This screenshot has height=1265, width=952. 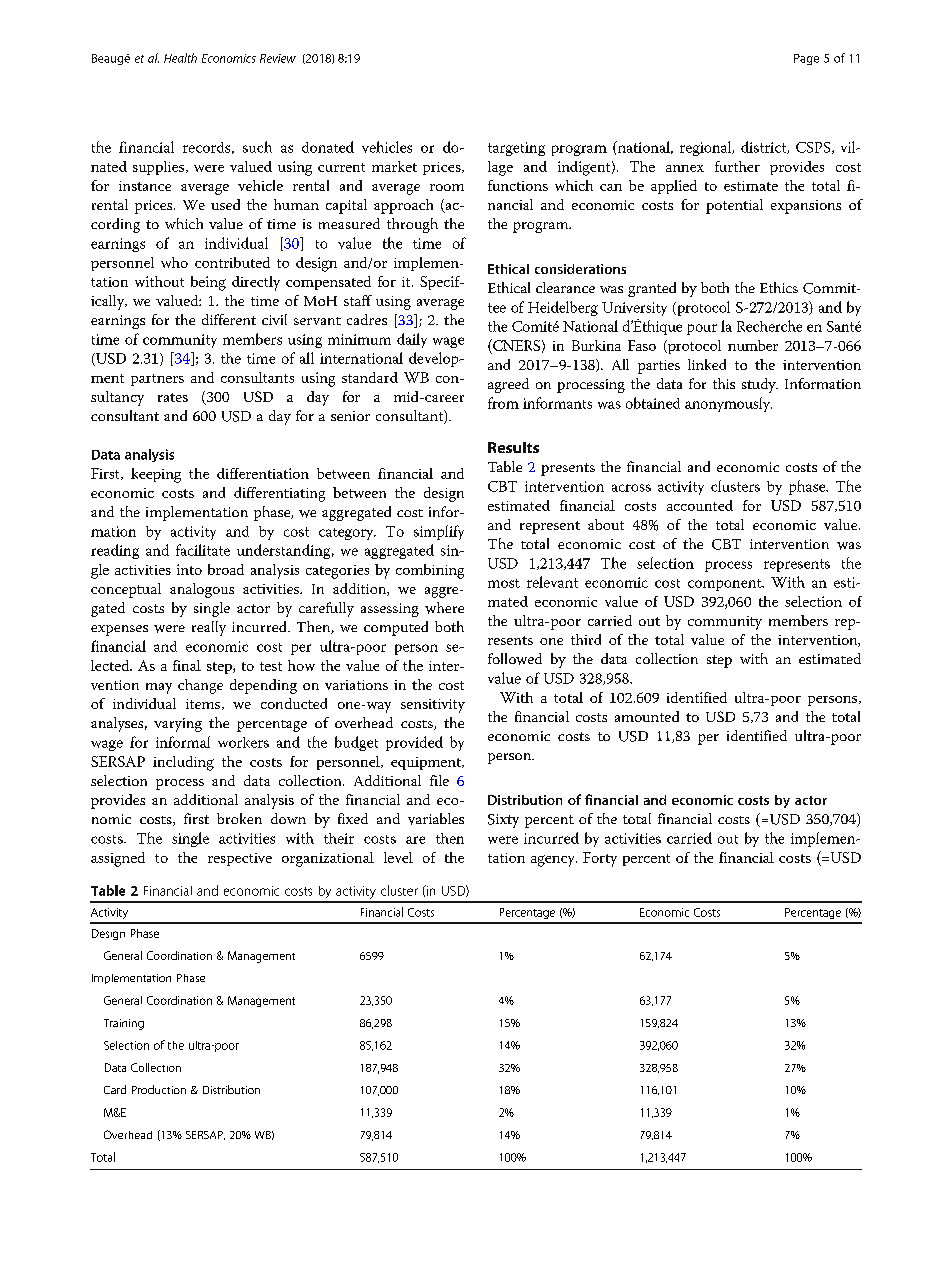 What do you see at coordinates (430, 571) in the screenshot?
I see `combining` at bounding box center [430, 571].
